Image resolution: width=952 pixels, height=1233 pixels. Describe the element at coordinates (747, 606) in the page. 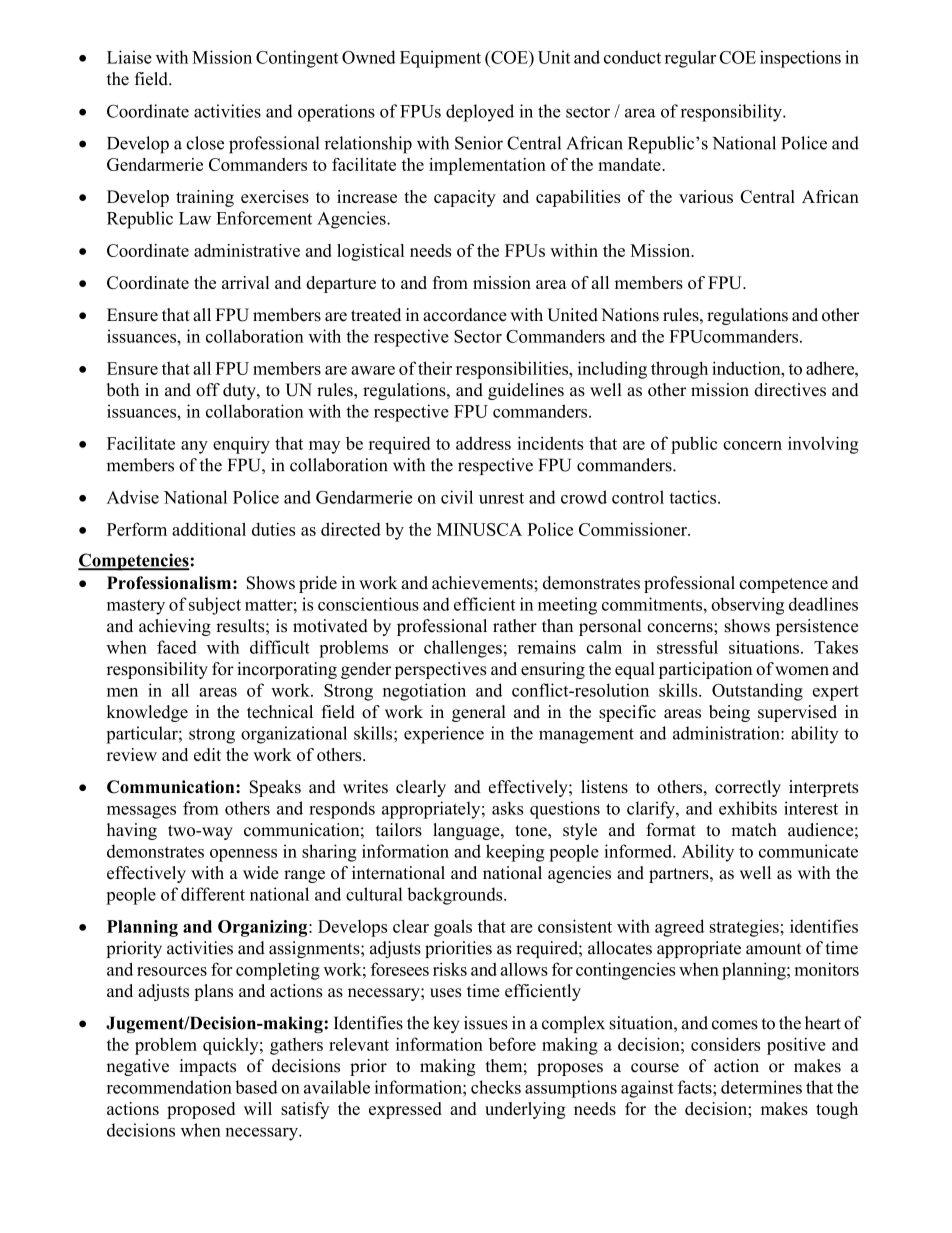

I see `observing` at that location.
